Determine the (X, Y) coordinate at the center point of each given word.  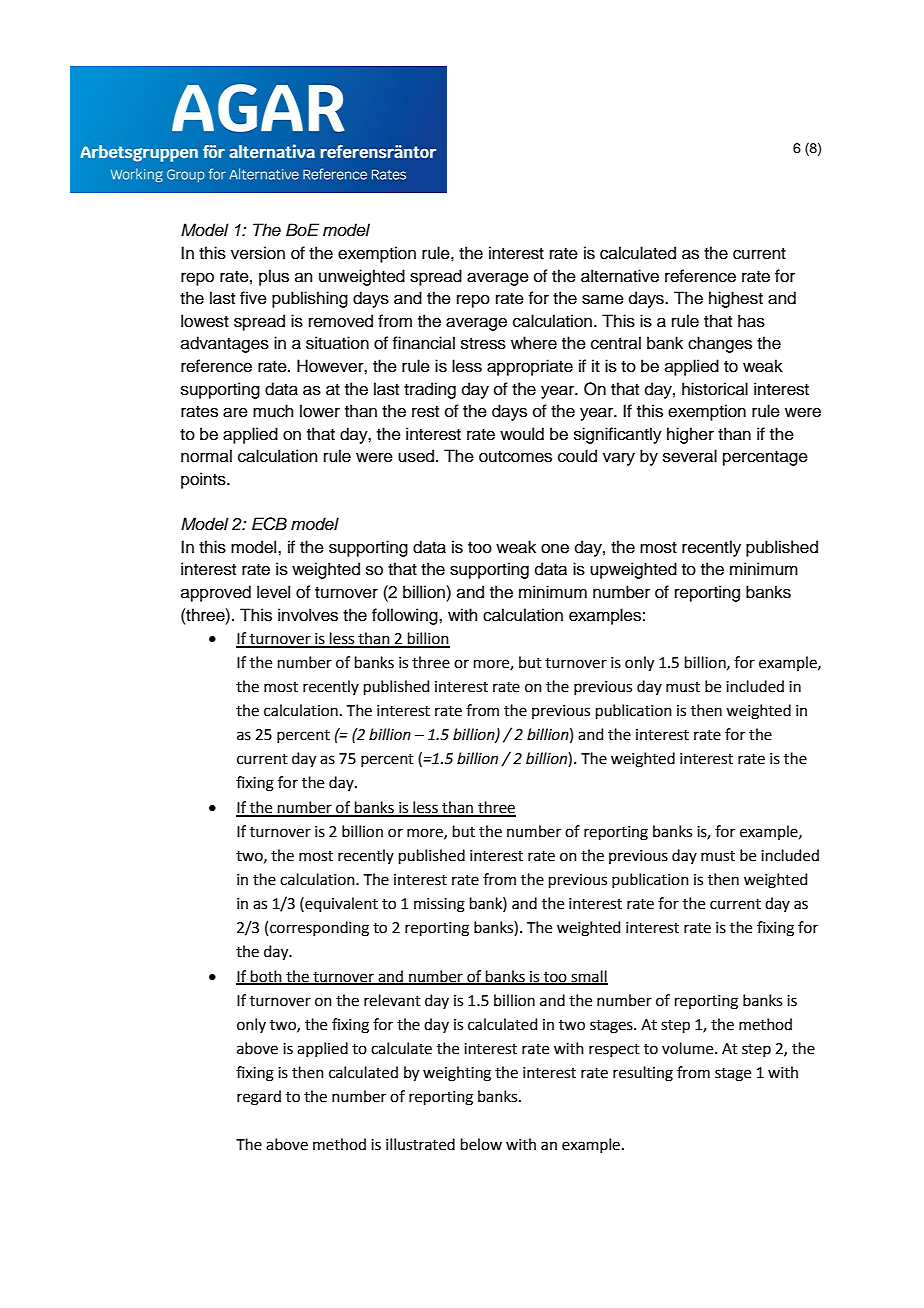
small (589, 977)
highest (736, 299)
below (481, 1144)
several (690, 456)
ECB (269, 524)
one (555, 548)
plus (274, 277)
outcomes (515, 457)
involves (308, 615)
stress (483, 344)
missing (439, 905)
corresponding (319, 929)
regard (259, 1098)
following (406, 616)
